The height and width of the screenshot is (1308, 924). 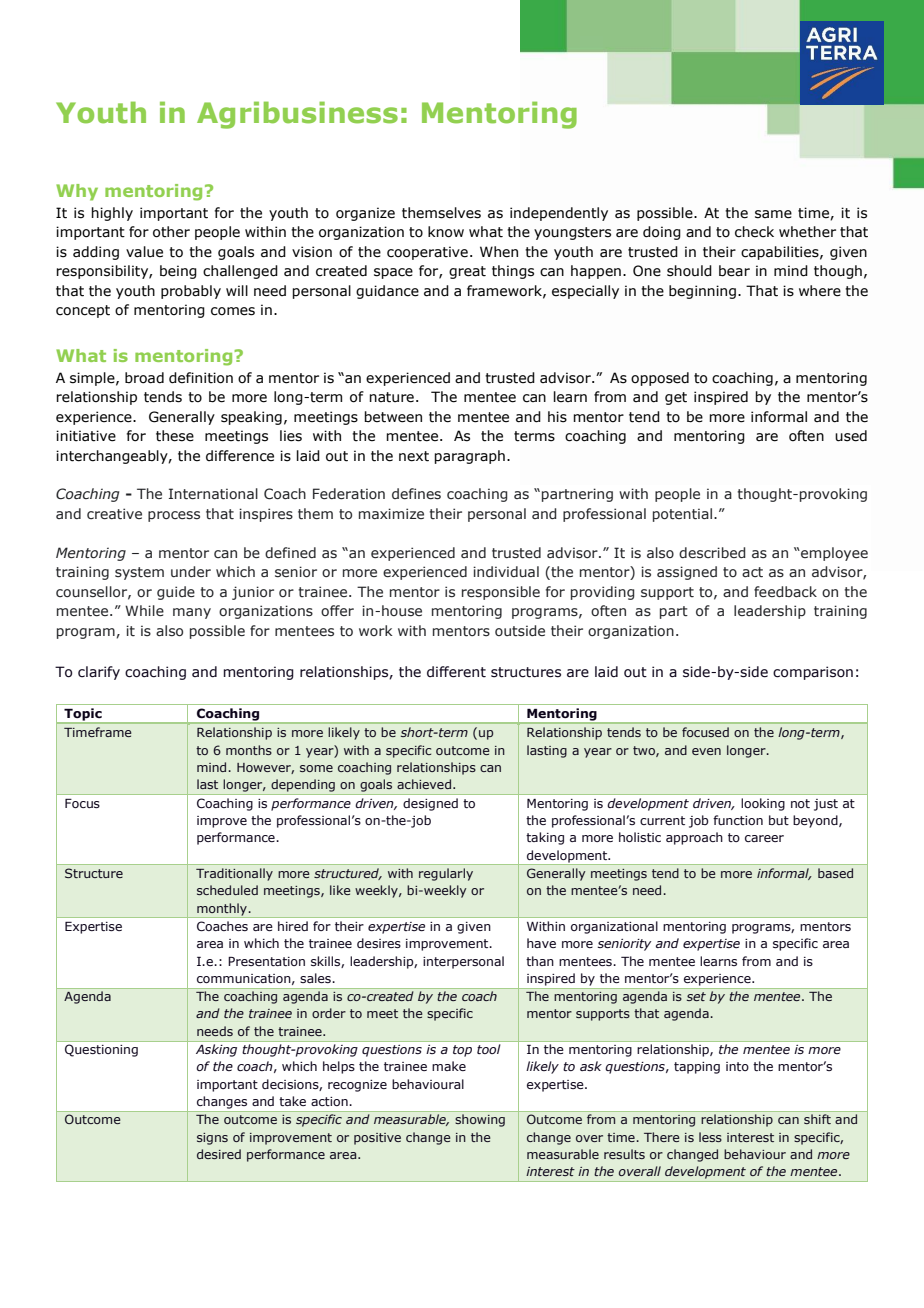 What do you see at coordinates (212, 1139) in the screenshot?
I see `signs` at bounding box center [212, 1139].
